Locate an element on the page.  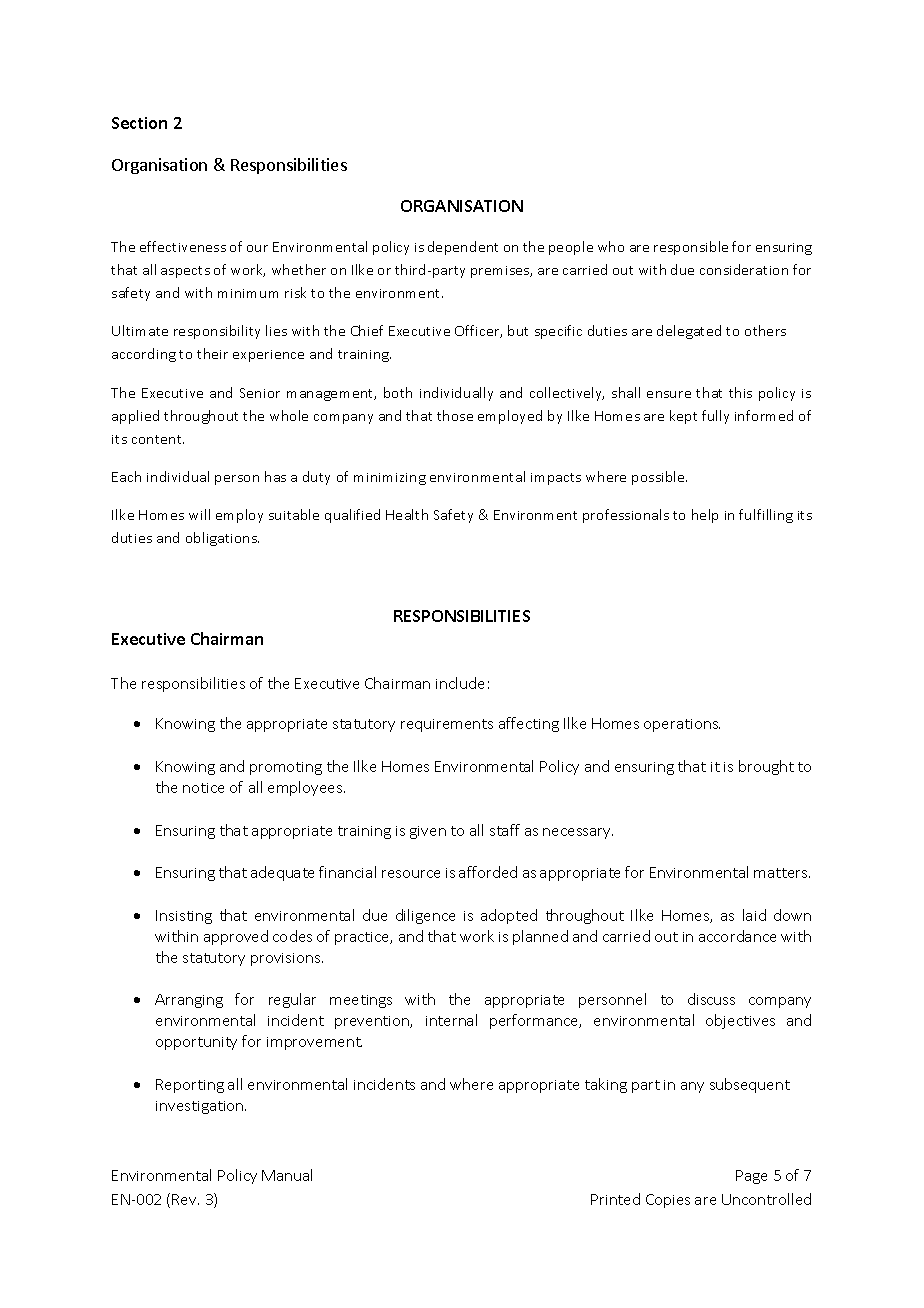
matters is located at coordinates (782, 873).
